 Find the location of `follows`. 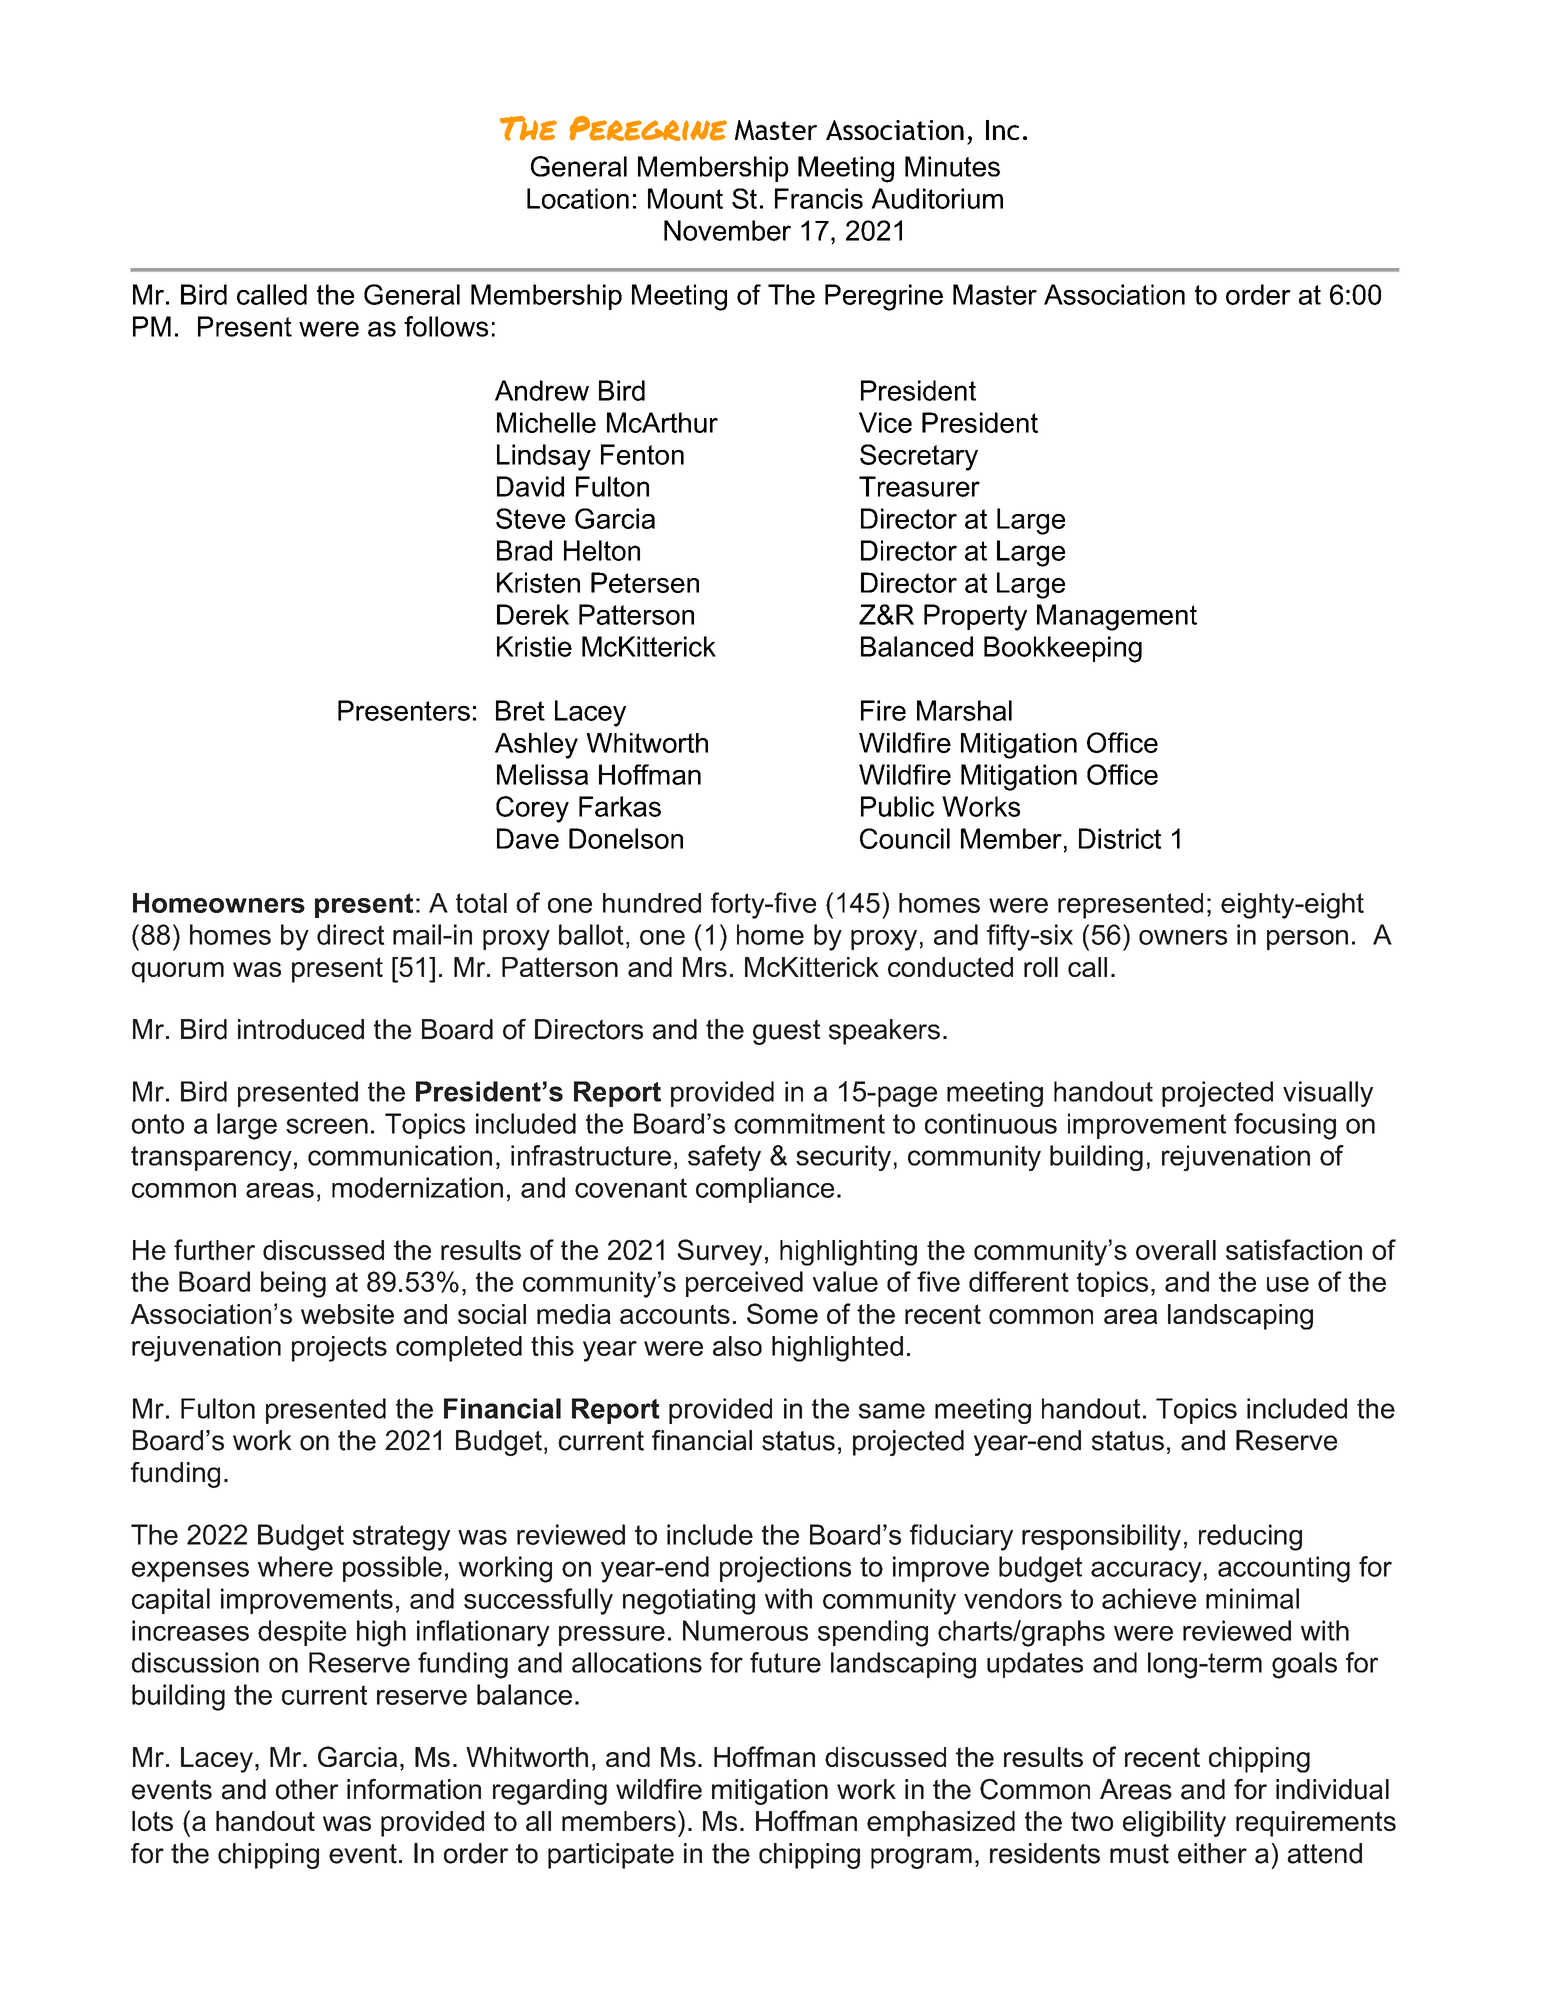

follows is located at coordinates (446, 326).
